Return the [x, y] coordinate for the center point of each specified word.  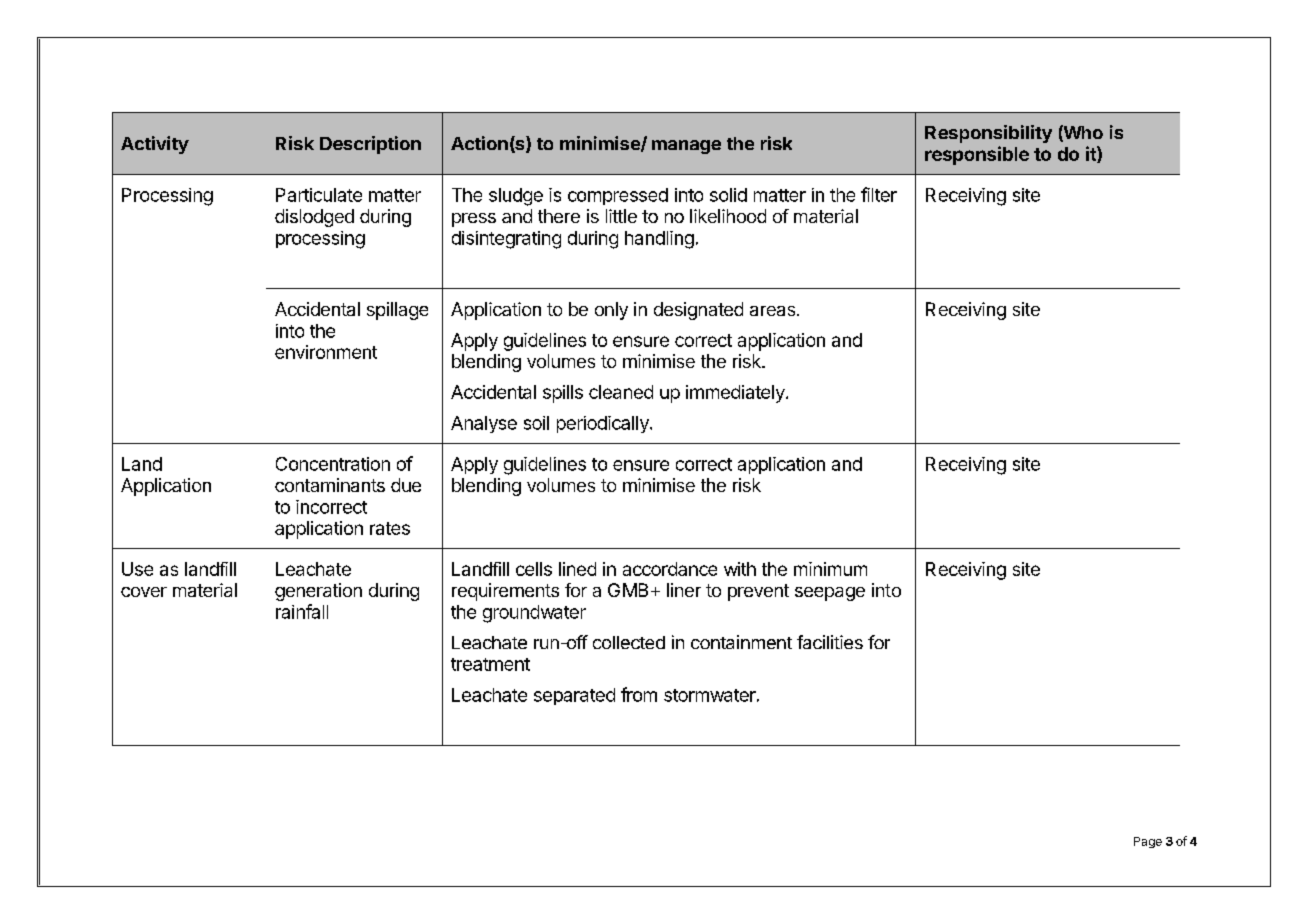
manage [686, 147]
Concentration [333, 464]
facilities [830, 642]
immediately [735, 394]
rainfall [302, 611]
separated [574, 696]
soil [536, 423]
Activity [155, 145]
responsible [977, 155]
